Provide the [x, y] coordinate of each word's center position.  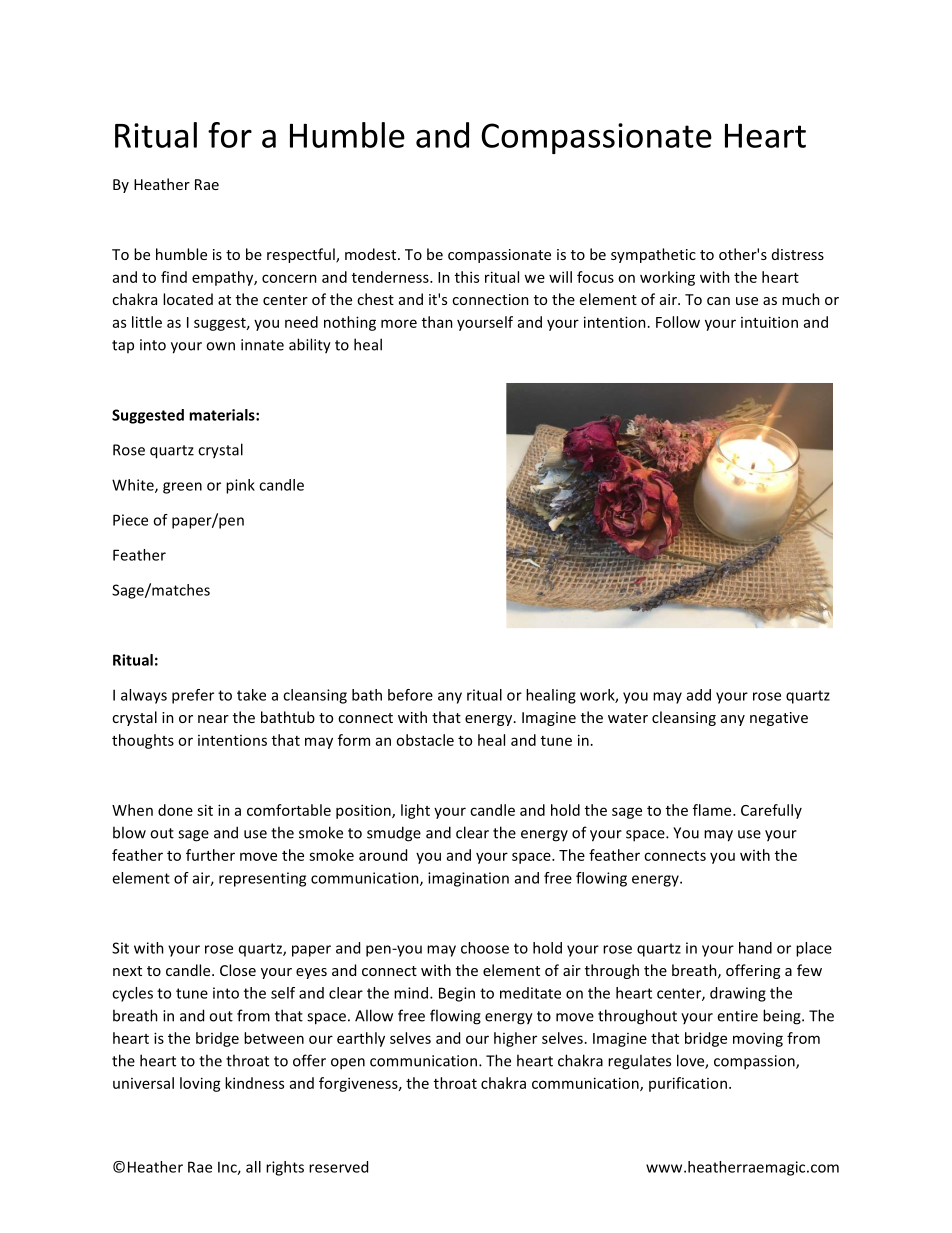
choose [485, 948]
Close [238, 970]
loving [200, 1084]
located [188, 299]
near [213, 719]
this [467, 277]
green [182, 488]
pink [240, 486]
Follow [678, 322]
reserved [338, 1167]
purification [688, 1084]
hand [755, 948]
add [699, 695]
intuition [769, 322]
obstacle [425, 740]
